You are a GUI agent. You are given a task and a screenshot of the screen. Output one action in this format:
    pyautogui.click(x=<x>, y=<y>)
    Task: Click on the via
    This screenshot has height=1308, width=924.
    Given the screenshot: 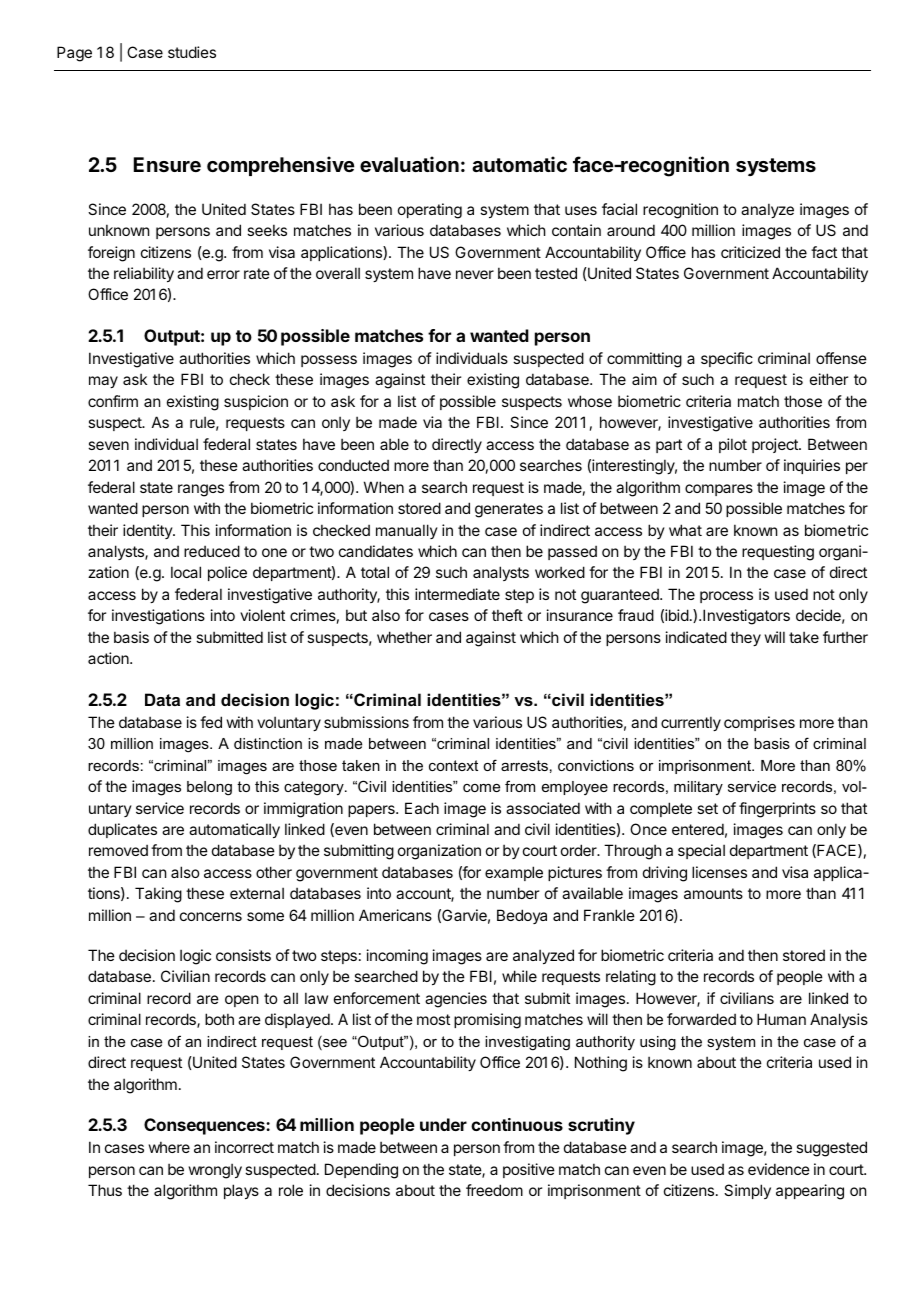 What is the action you would take?
    pyautogui.click(x=432, y=422)
